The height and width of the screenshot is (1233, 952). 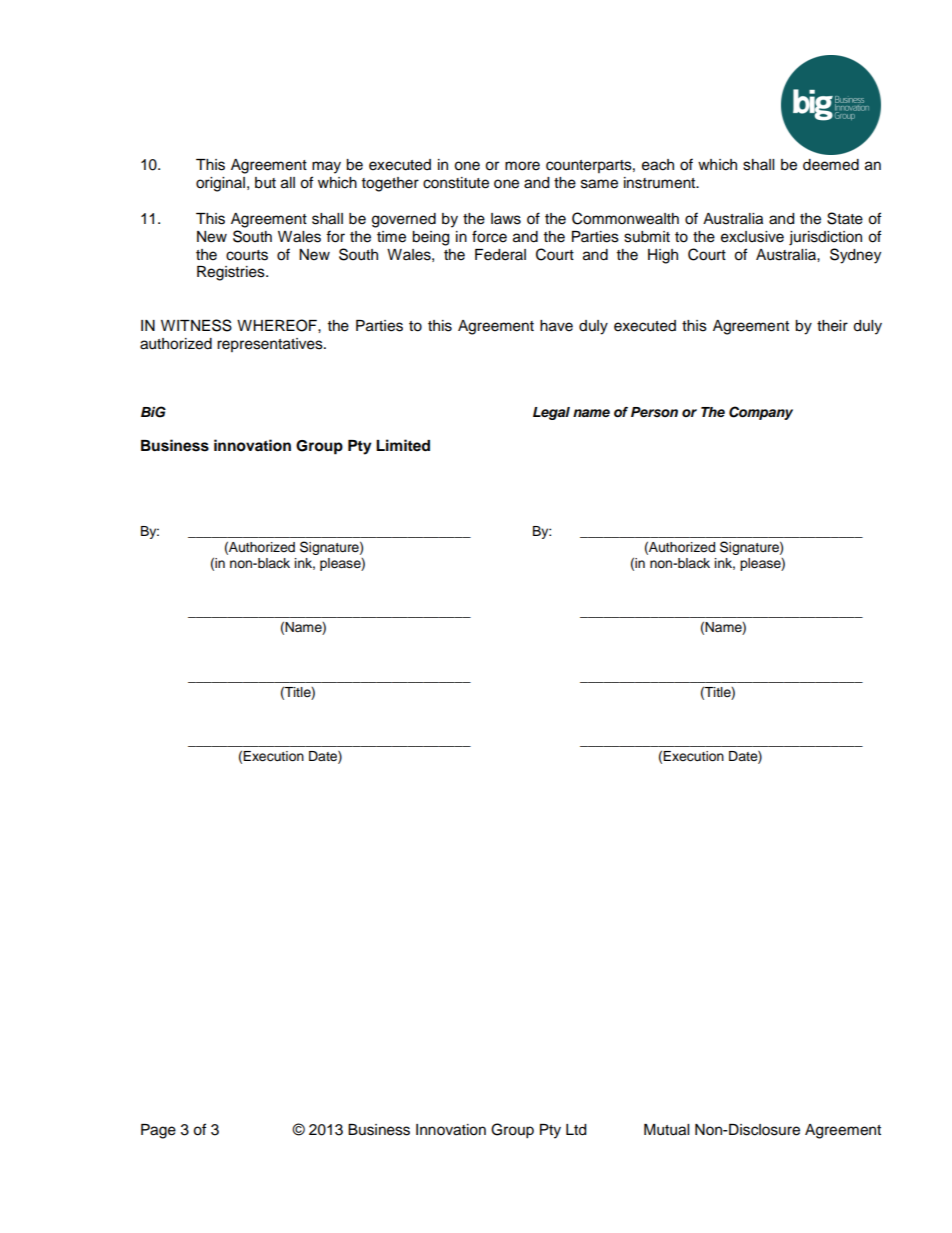 What do you see at coordinates (506, 219) in the screenshot?
I see `laws` at bounding box center [506, 219].
